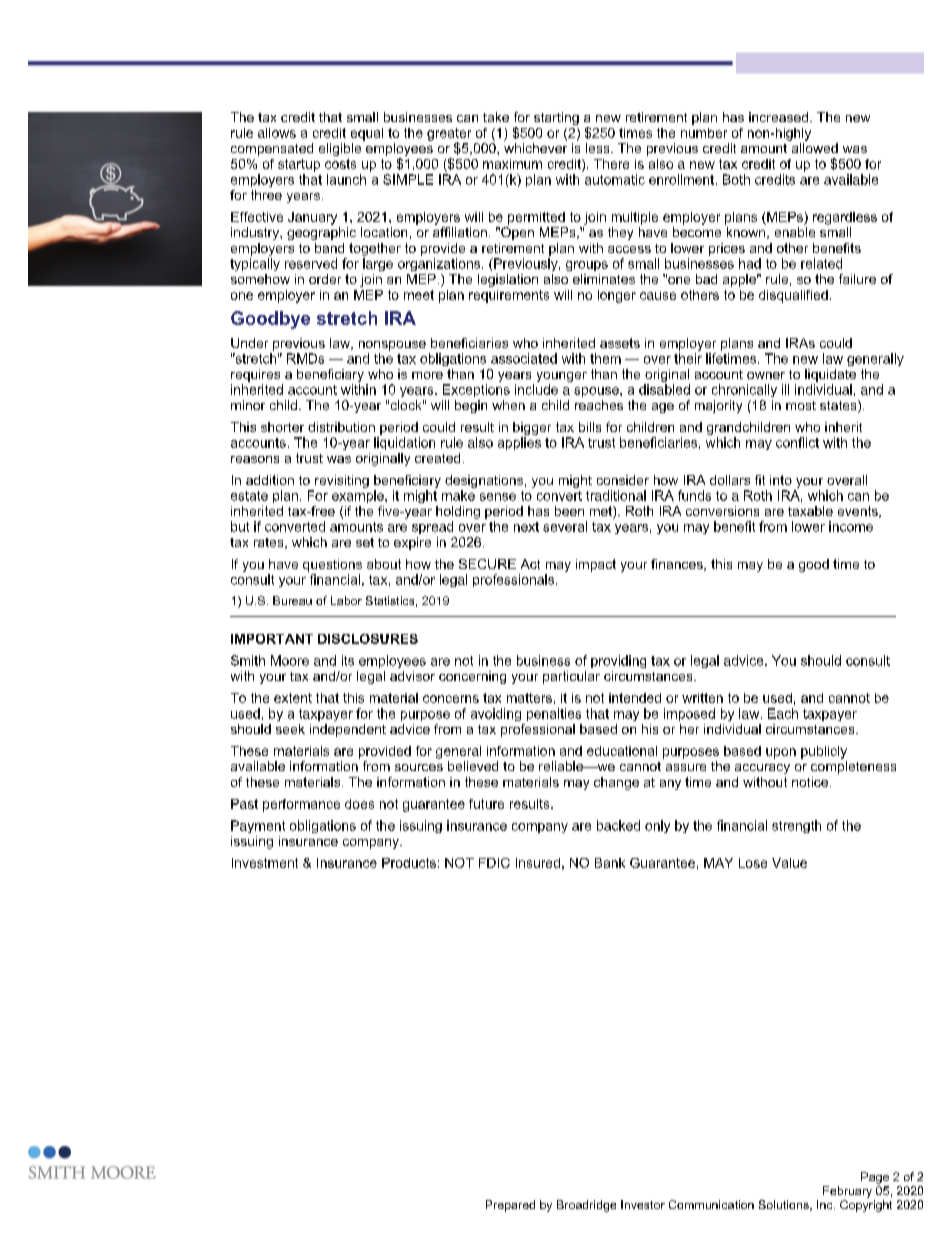  I want to click on eligible, so click(340, 149).
